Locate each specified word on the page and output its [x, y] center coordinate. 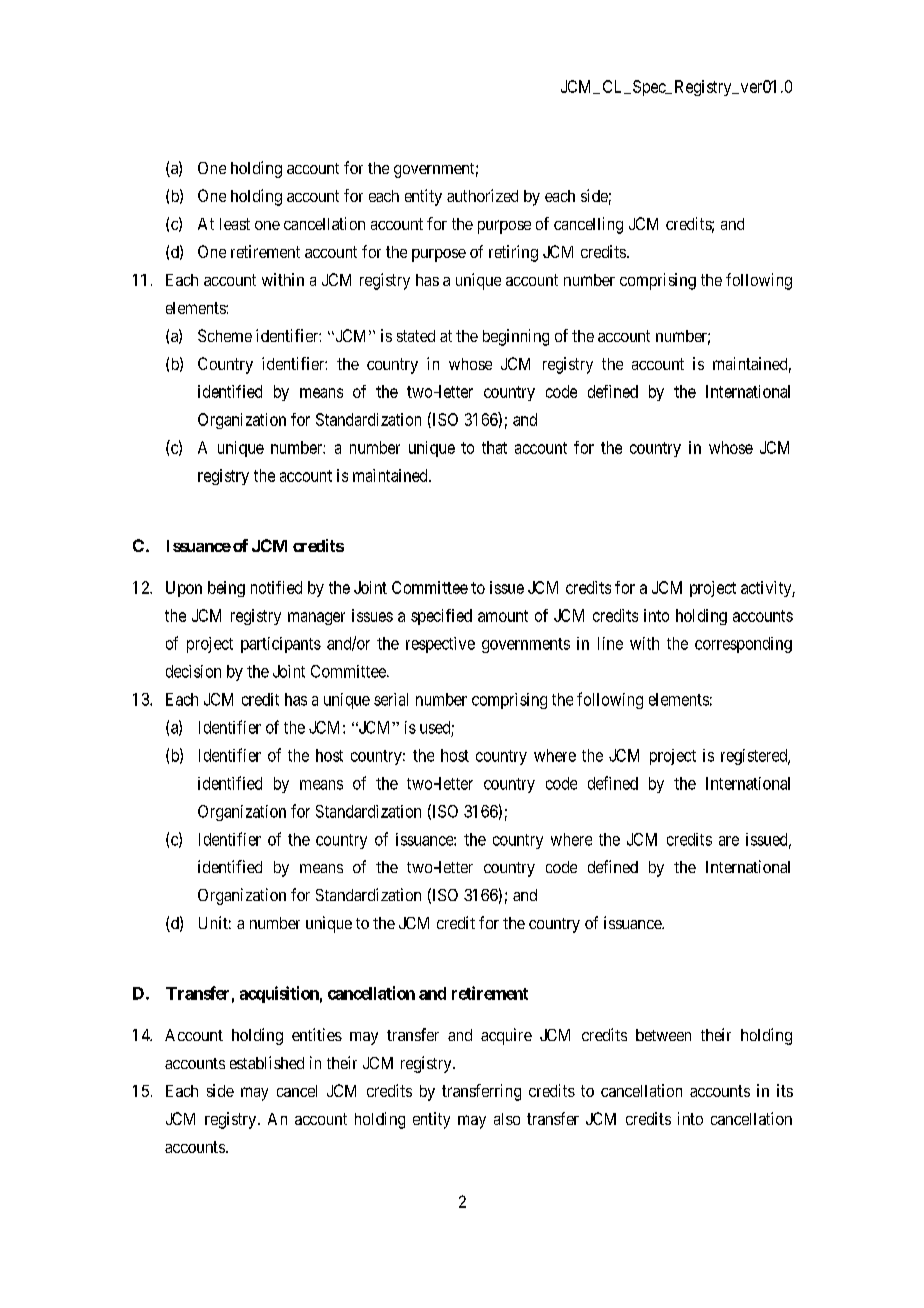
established [267, 1062]
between [663, 1035]
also [507, 1119]
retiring [513, 253]
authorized [482, 195]
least [235, 224]
